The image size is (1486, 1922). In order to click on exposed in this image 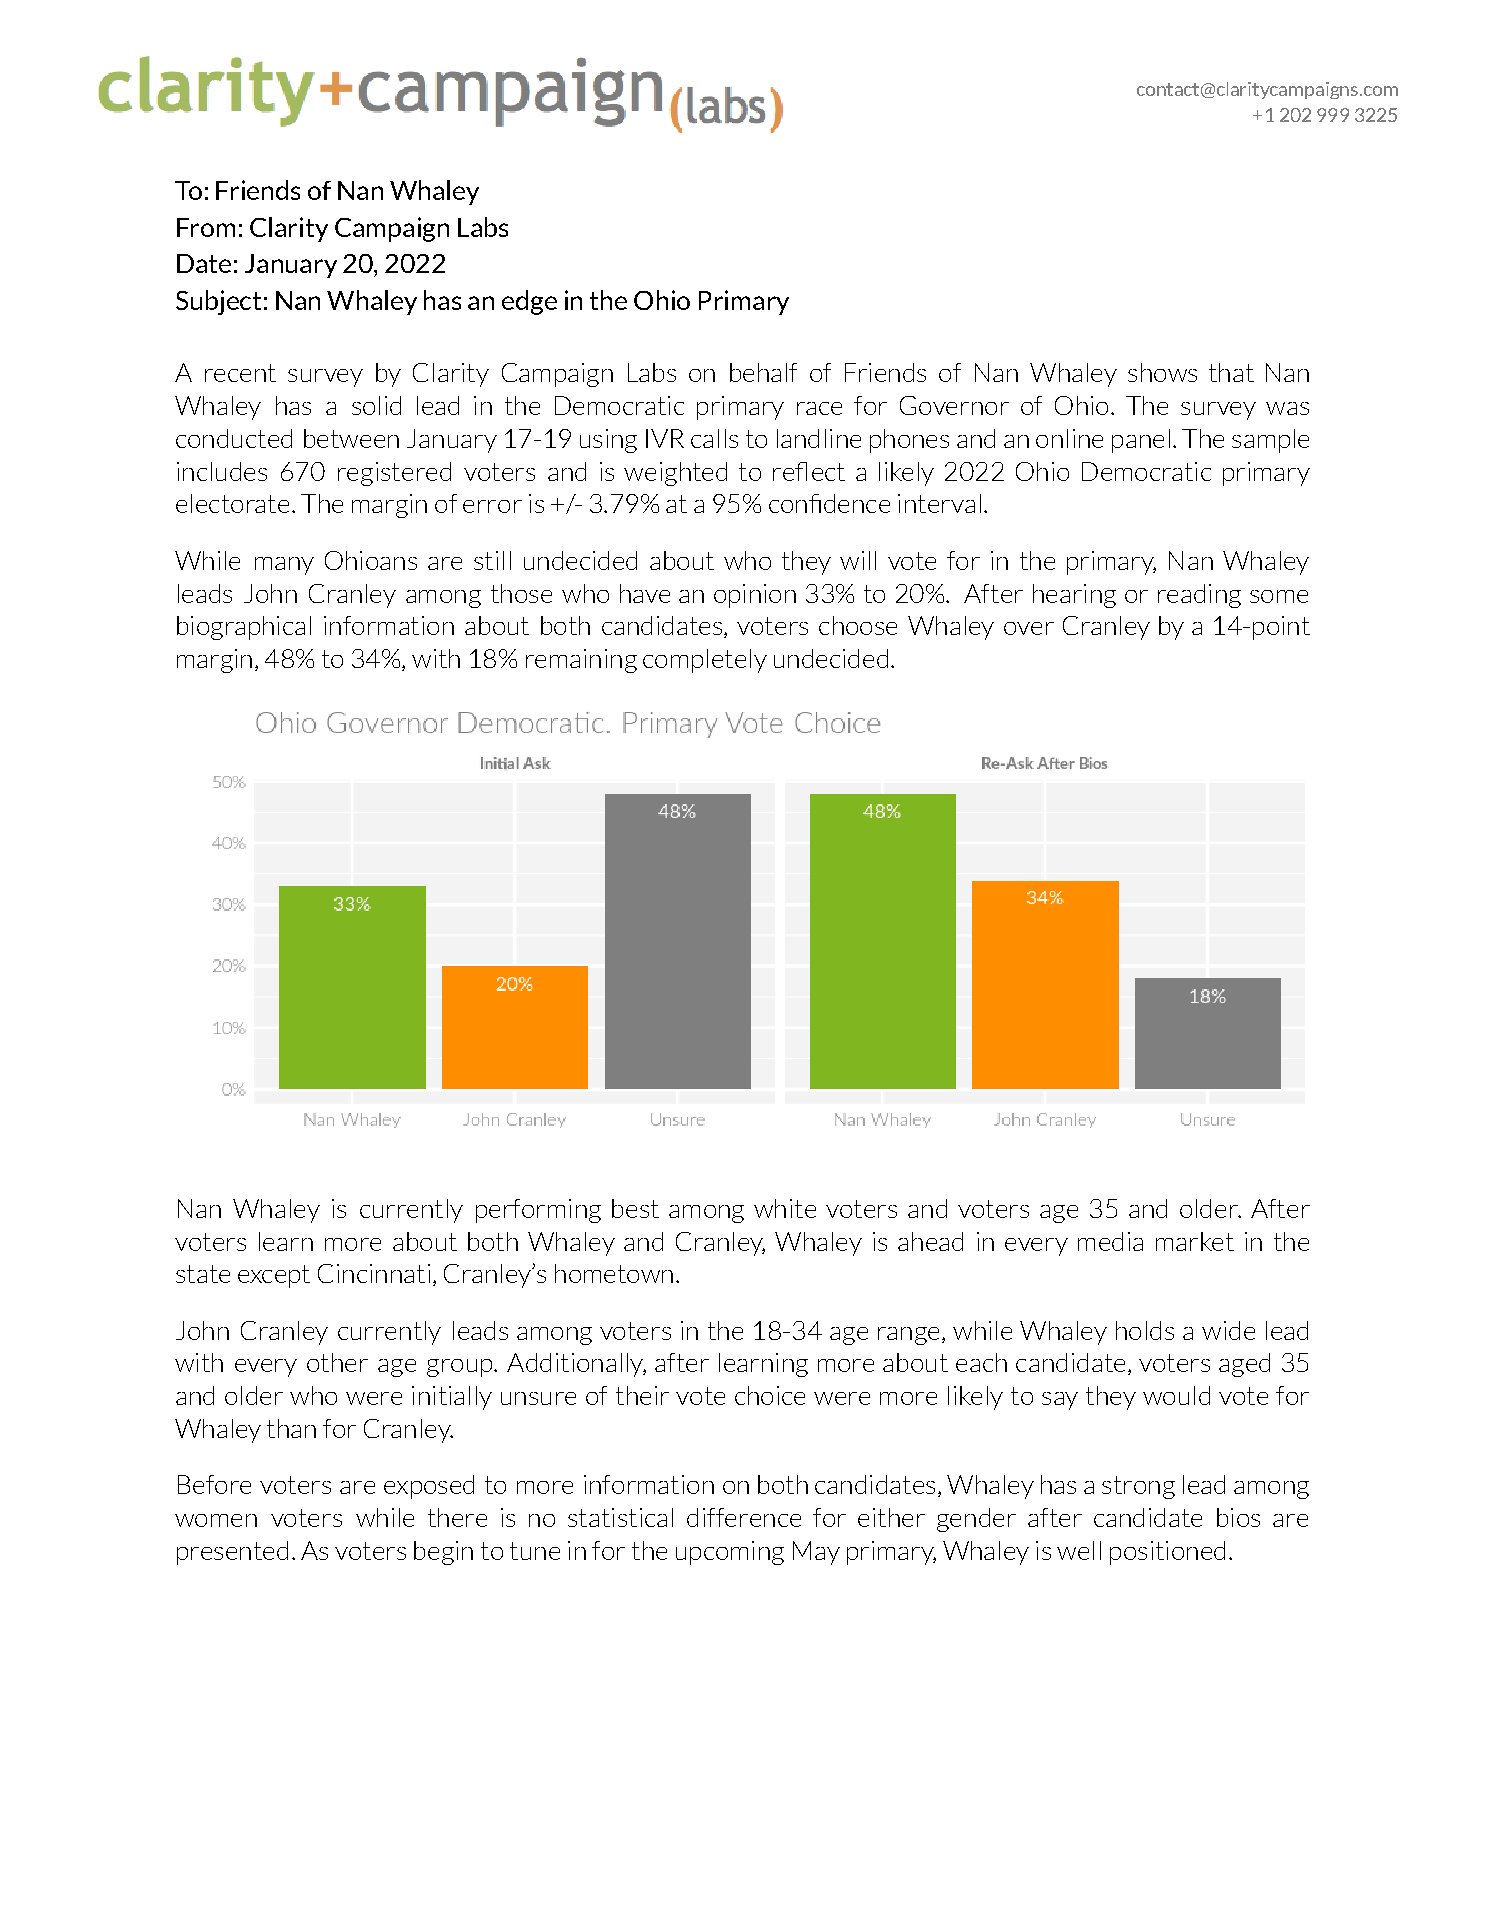, I will do `click(429, 1487)`.
